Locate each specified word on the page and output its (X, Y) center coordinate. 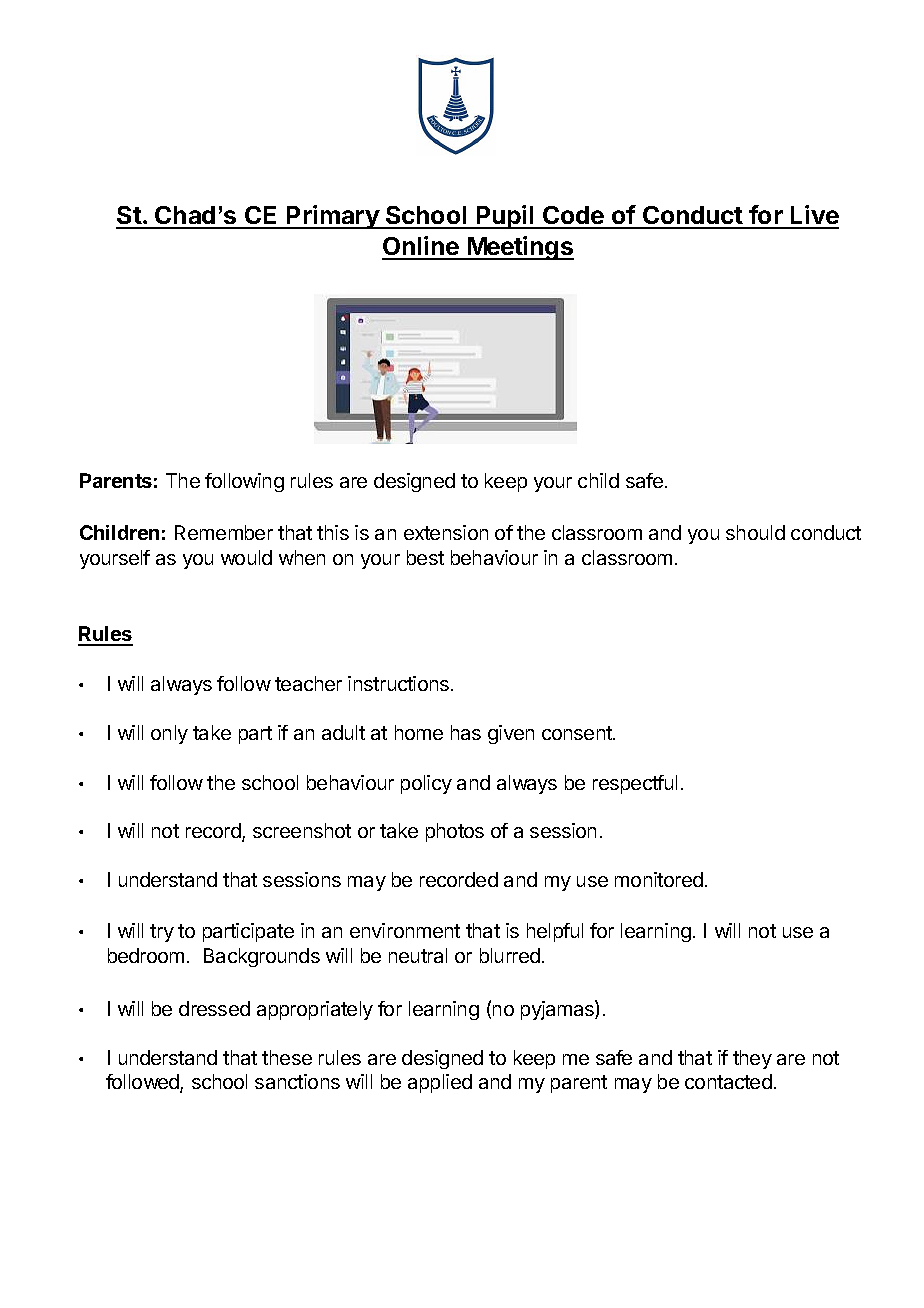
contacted (728, 1081)
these (287, 1057)
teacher (308, 683)
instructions (400, 683)
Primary (333, 217)
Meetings (519, 248)
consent (578, 733)
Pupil (505, 217)
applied (440, 1083)
